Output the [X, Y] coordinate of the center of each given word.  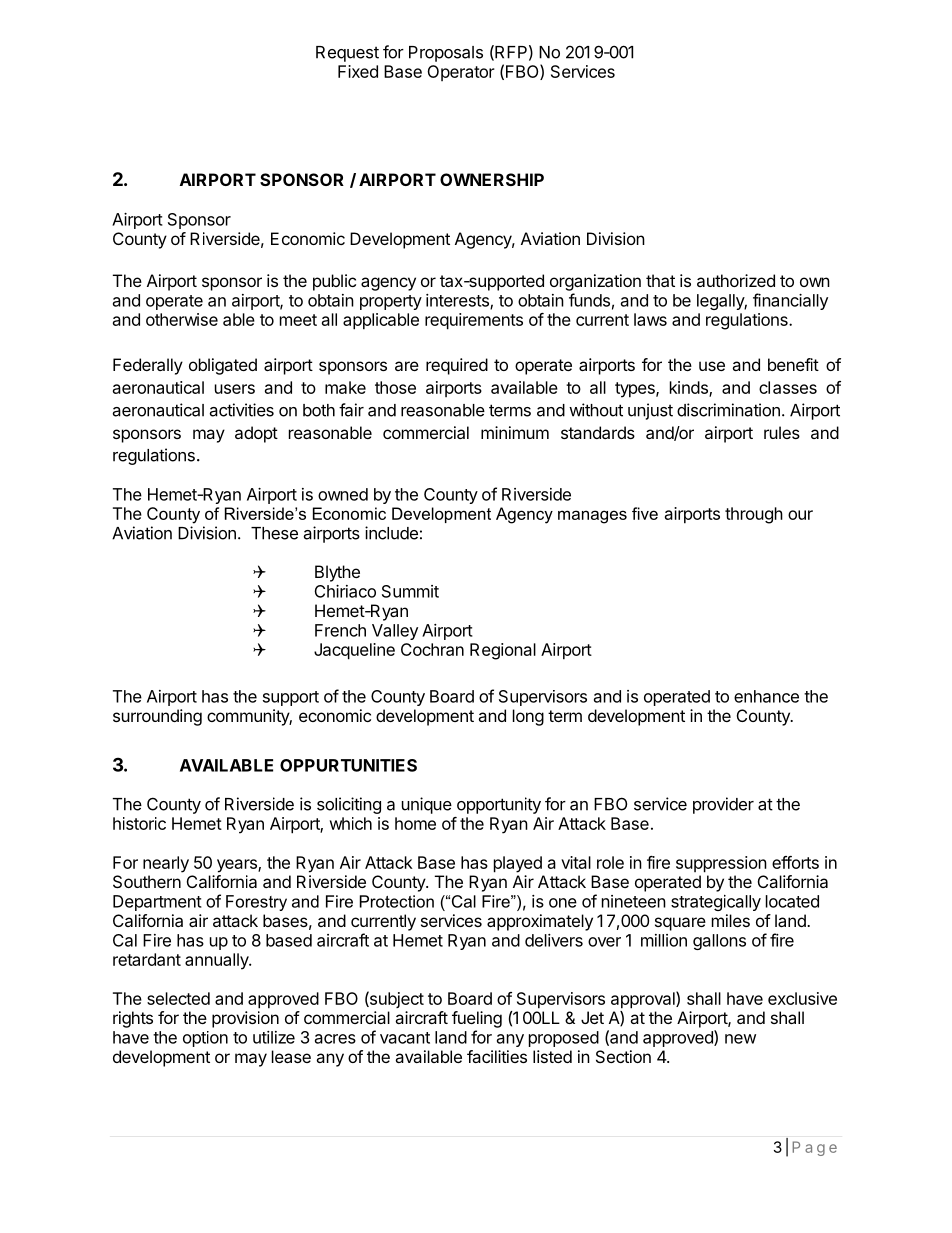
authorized [736, 280]
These [274, 533]
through [754, 515]
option [205, 1039]
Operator [461, 73]
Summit [410, 591]
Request [347, 54]
